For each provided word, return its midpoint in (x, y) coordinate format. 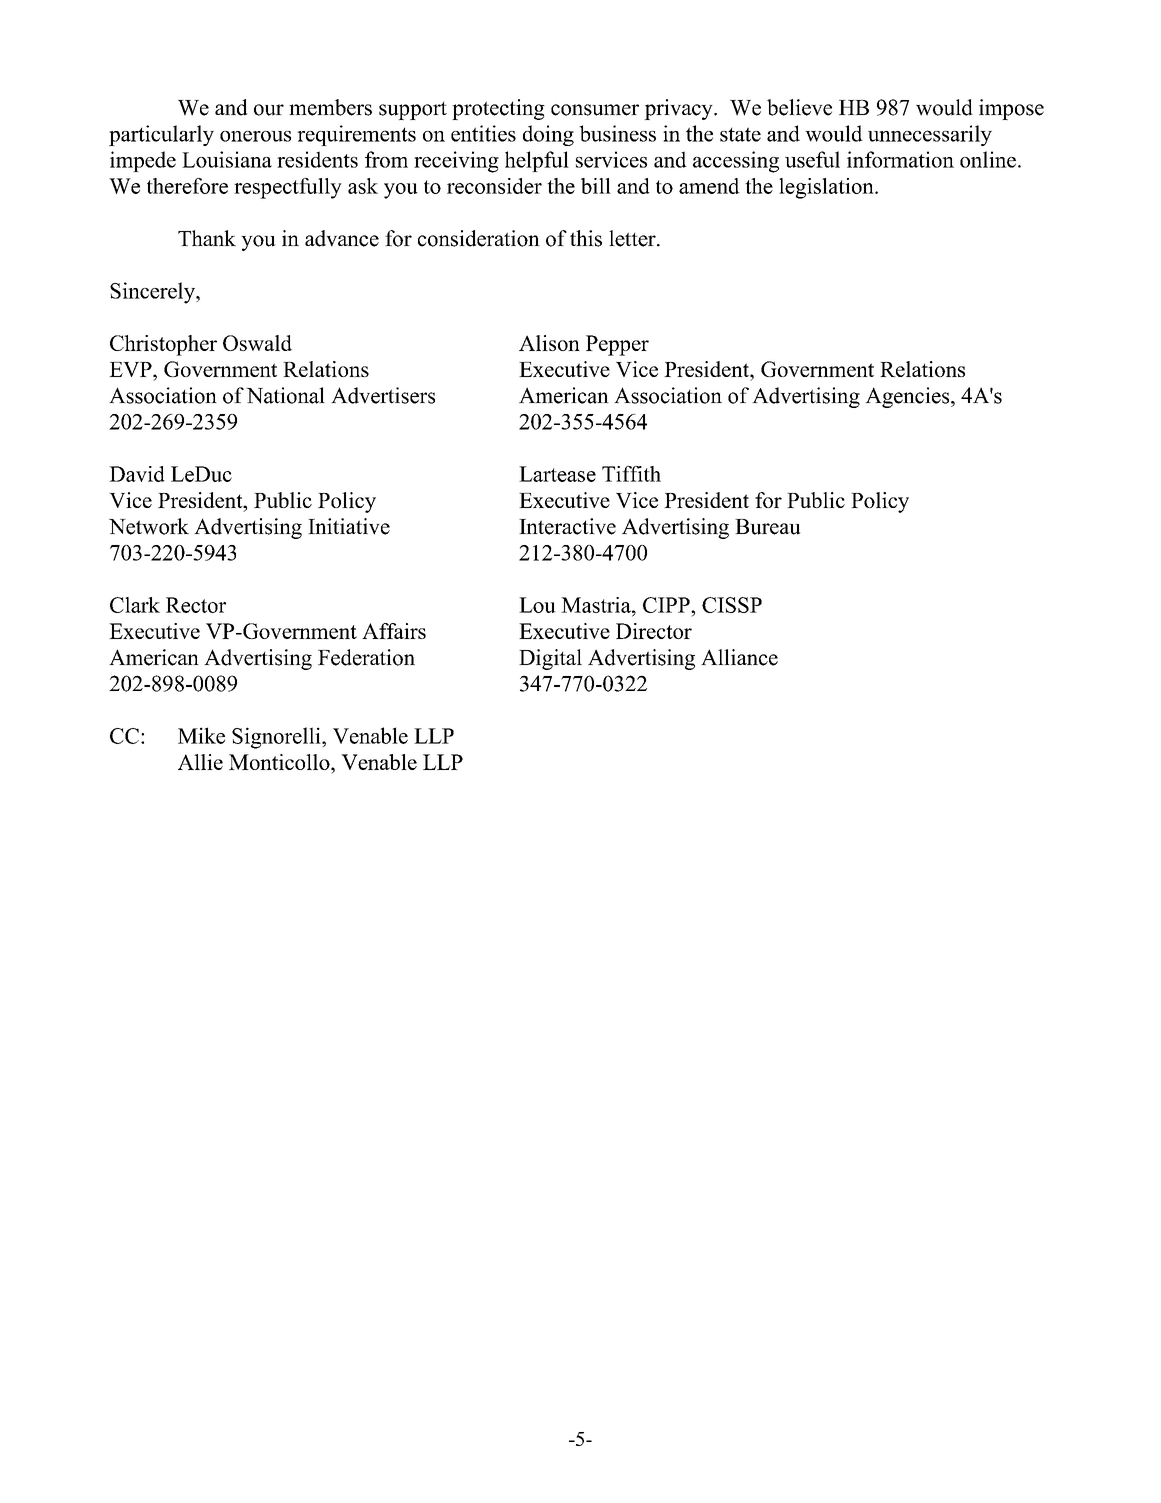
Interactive (567, 526)
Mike (201, 735)
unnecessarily (930, 135)
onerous (255, 136)
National (285, 395)
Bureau (767, 527)
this (586, 238)
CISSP (732, 605)
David (137, 474)
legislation (827, 188)
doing (548, 135)
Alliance (739, 657)
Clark (135, 605)
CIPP (667, 605)
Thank (207, 238)
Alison (549, 343)
